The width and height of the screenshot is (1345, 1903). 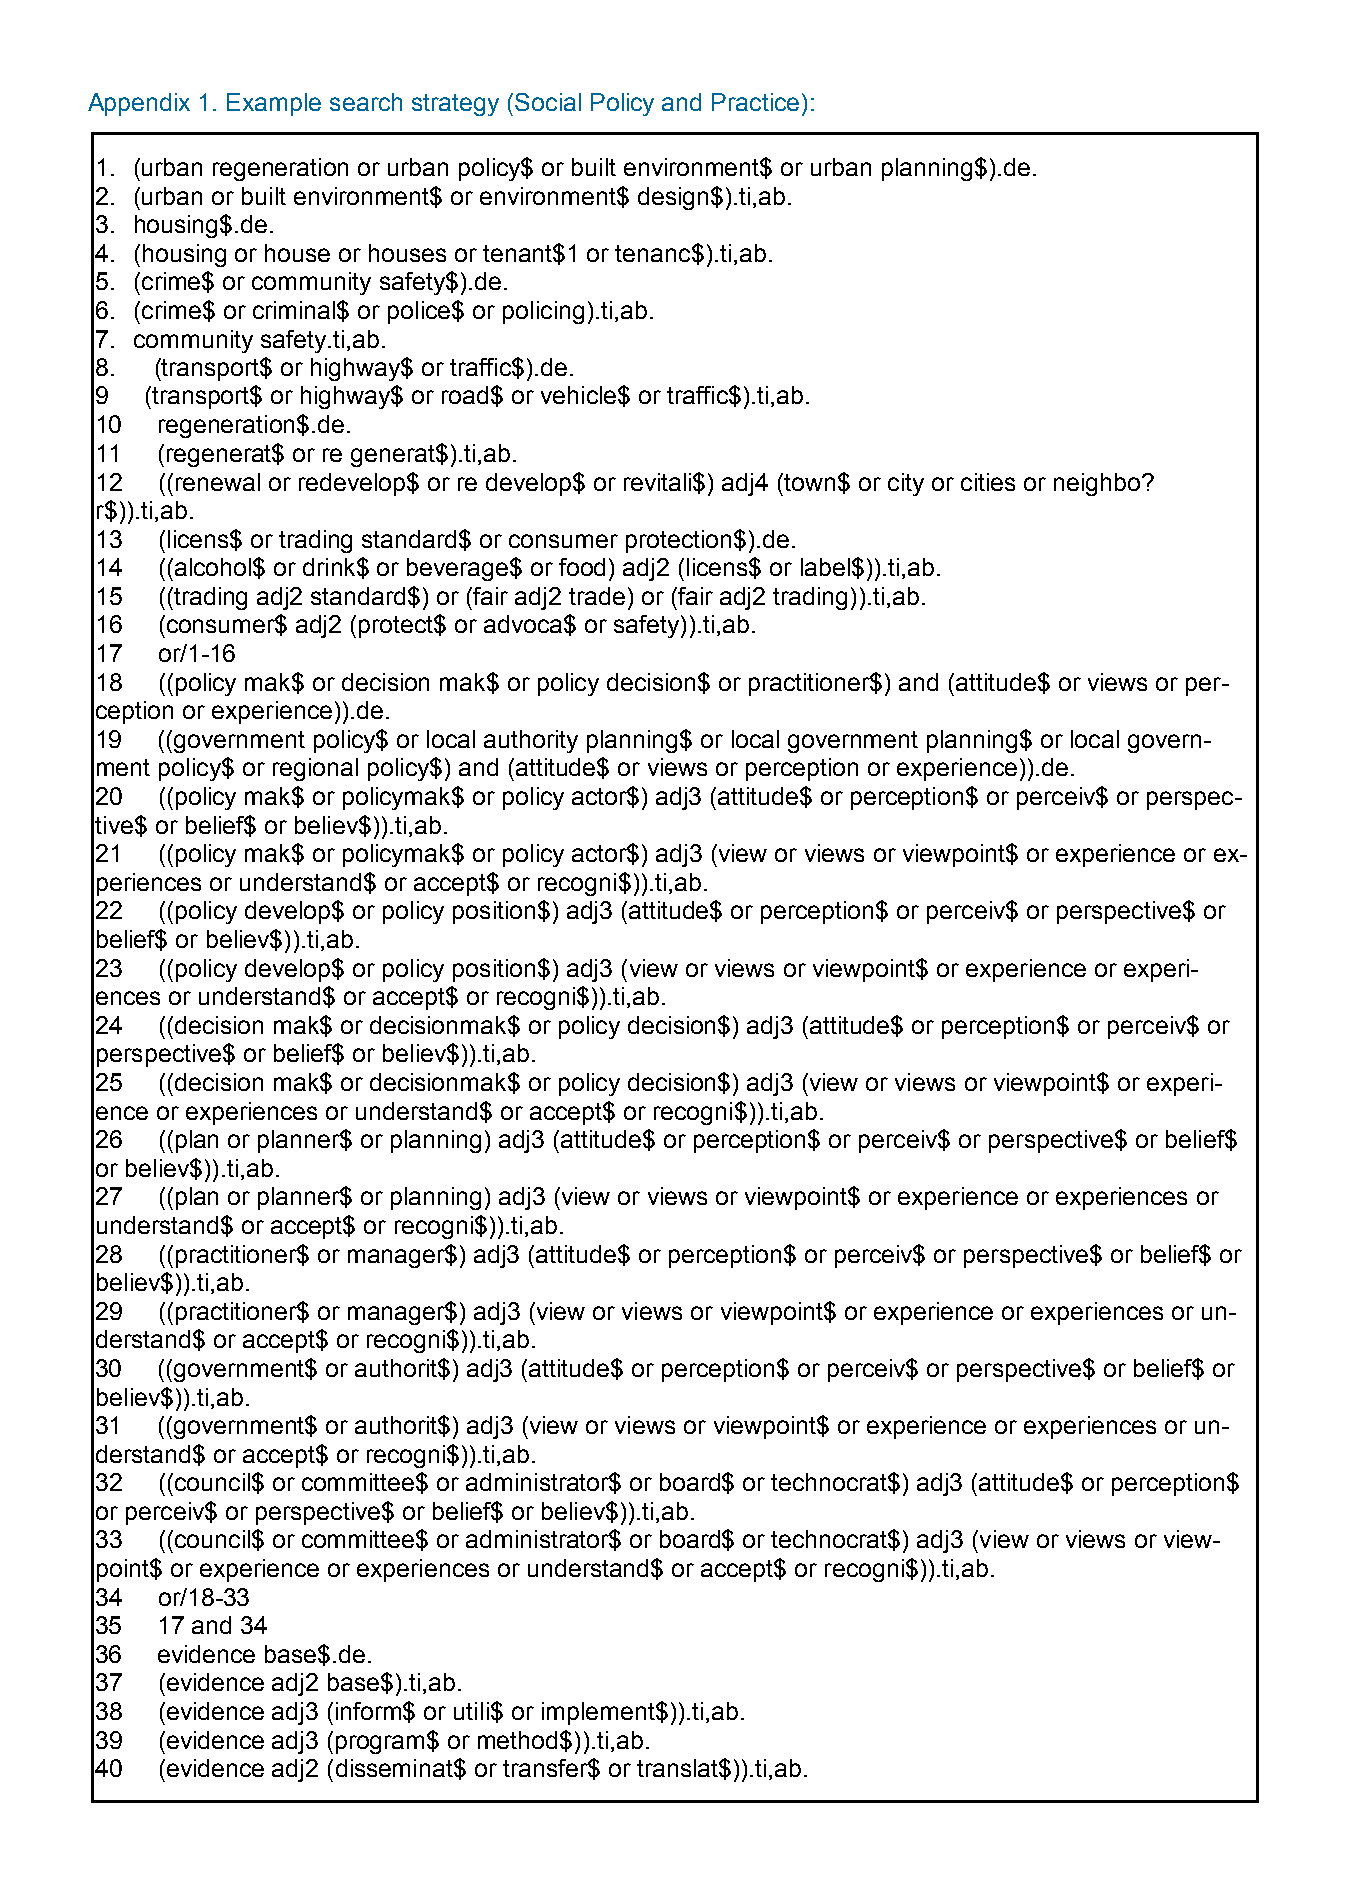 What do you see at coordinates (548, 102) in the screenshot?
I see `Social` at bounding box center [548, 102].
